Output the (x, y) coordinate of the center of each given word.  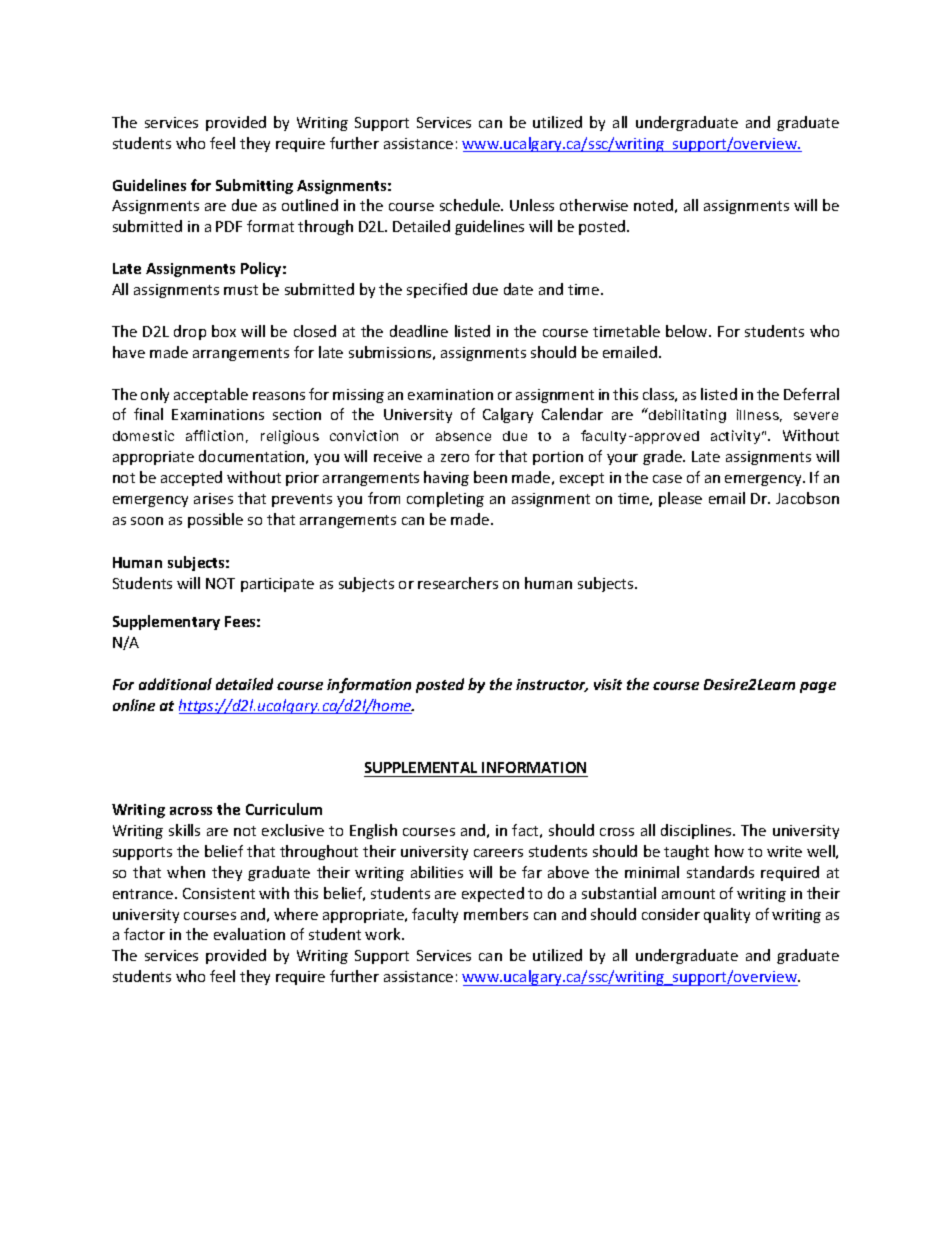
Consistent (219, 893)
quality (727, 915)
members (496, 914)
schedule (471, 205)
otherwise (594, 205)
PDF (229, 226)
